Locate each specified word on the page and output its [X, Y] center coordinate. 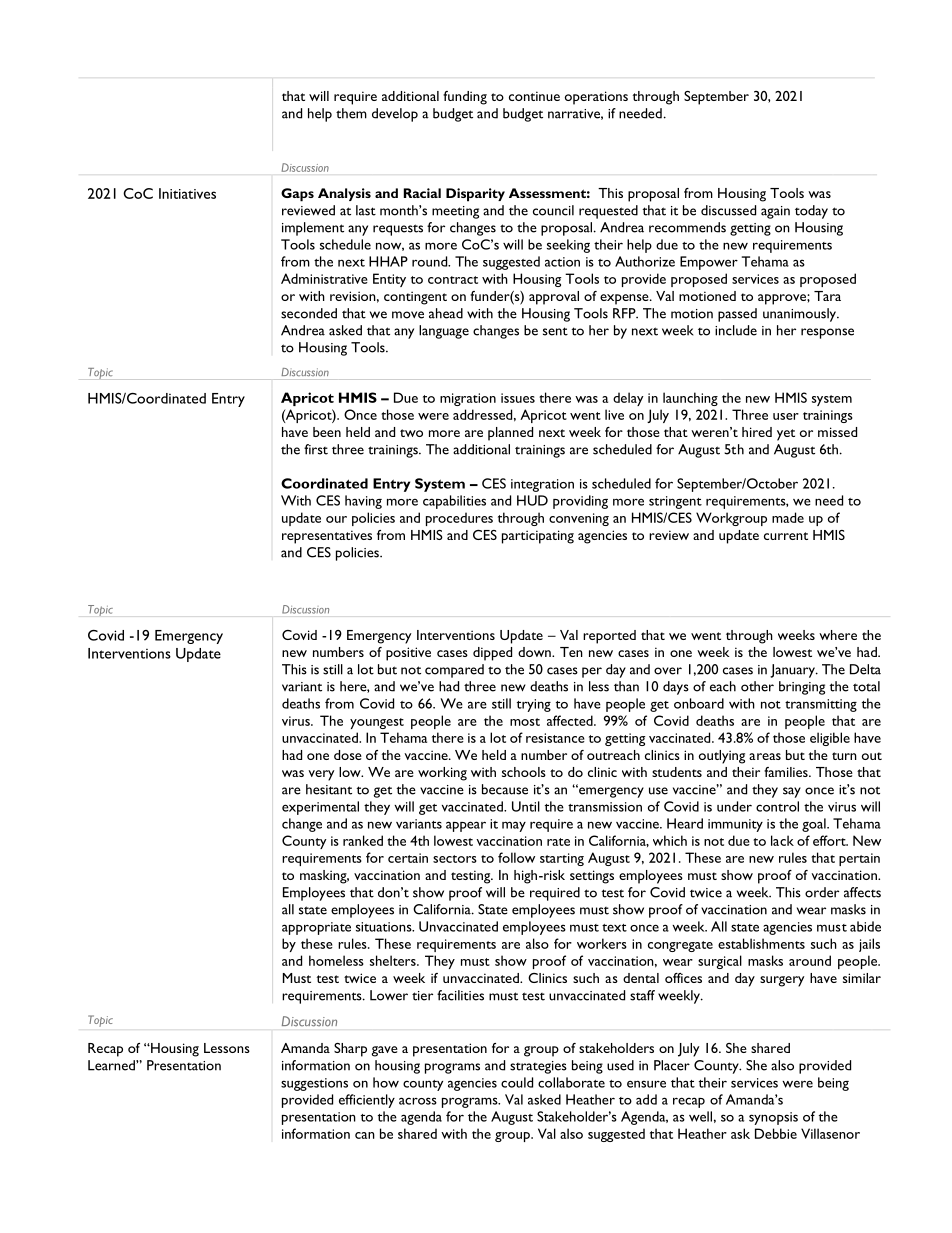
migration [468, 399]
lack [782, 840]
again [775, 212]
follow [516, 857]
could [517, 1082]
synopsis [773, 1118]
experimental [320, 808]
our [336, 519]
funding [465, 98]
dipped [492, 654]
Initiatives [187, 193]
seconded [309, 313]
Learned [112, 1065]
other [757, 686]
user [786, 416]
